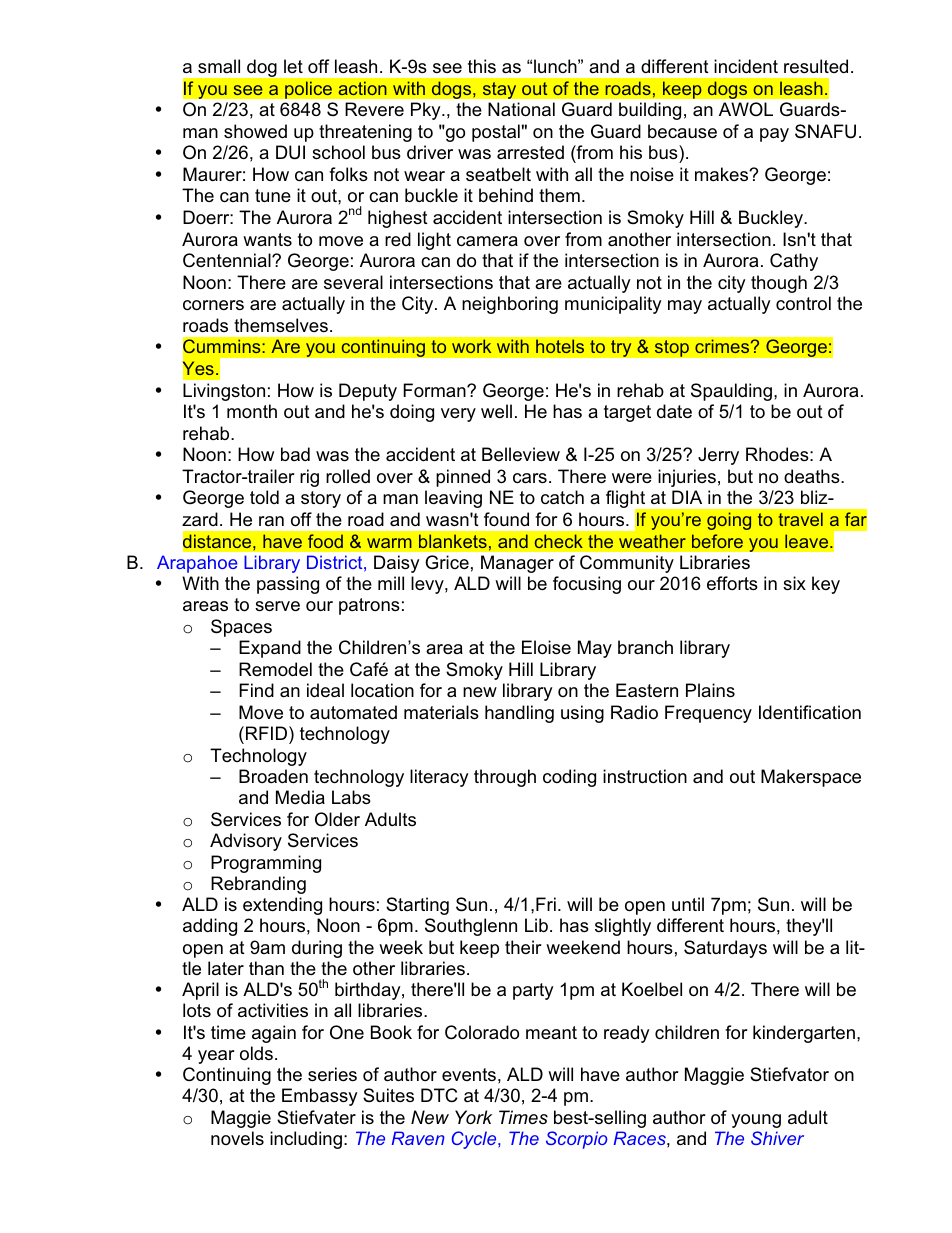 Image resolution: width=952 pixels, height=1233 pixels. Describe the element at coordinates (521, 109) in the screenshot. I see `National` at that location.
